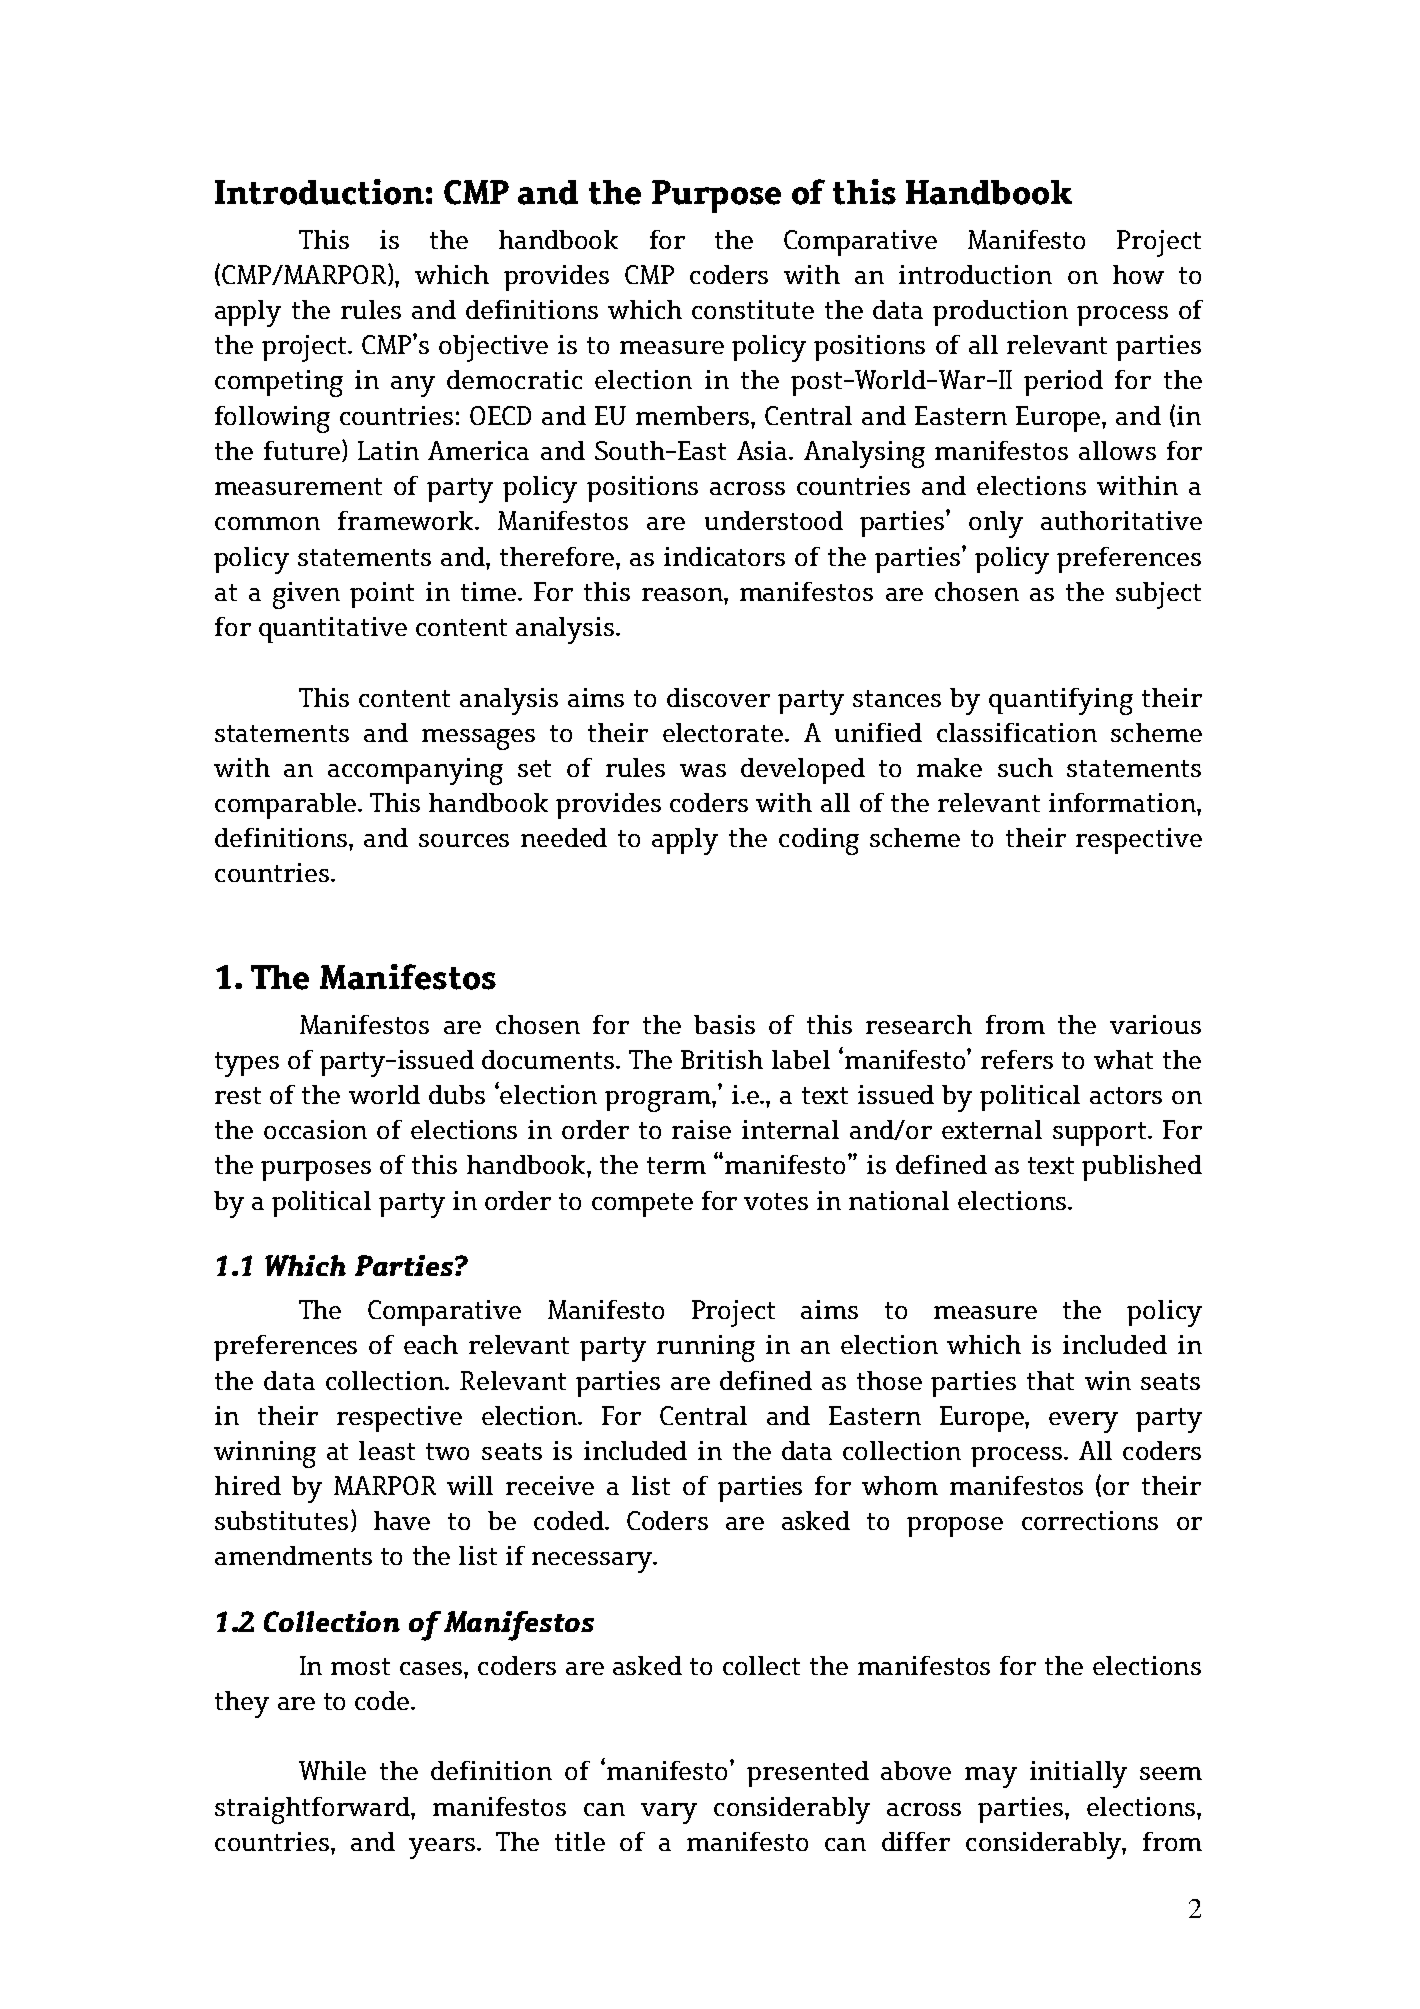  I want to click on vary, so click(669, 1813).
